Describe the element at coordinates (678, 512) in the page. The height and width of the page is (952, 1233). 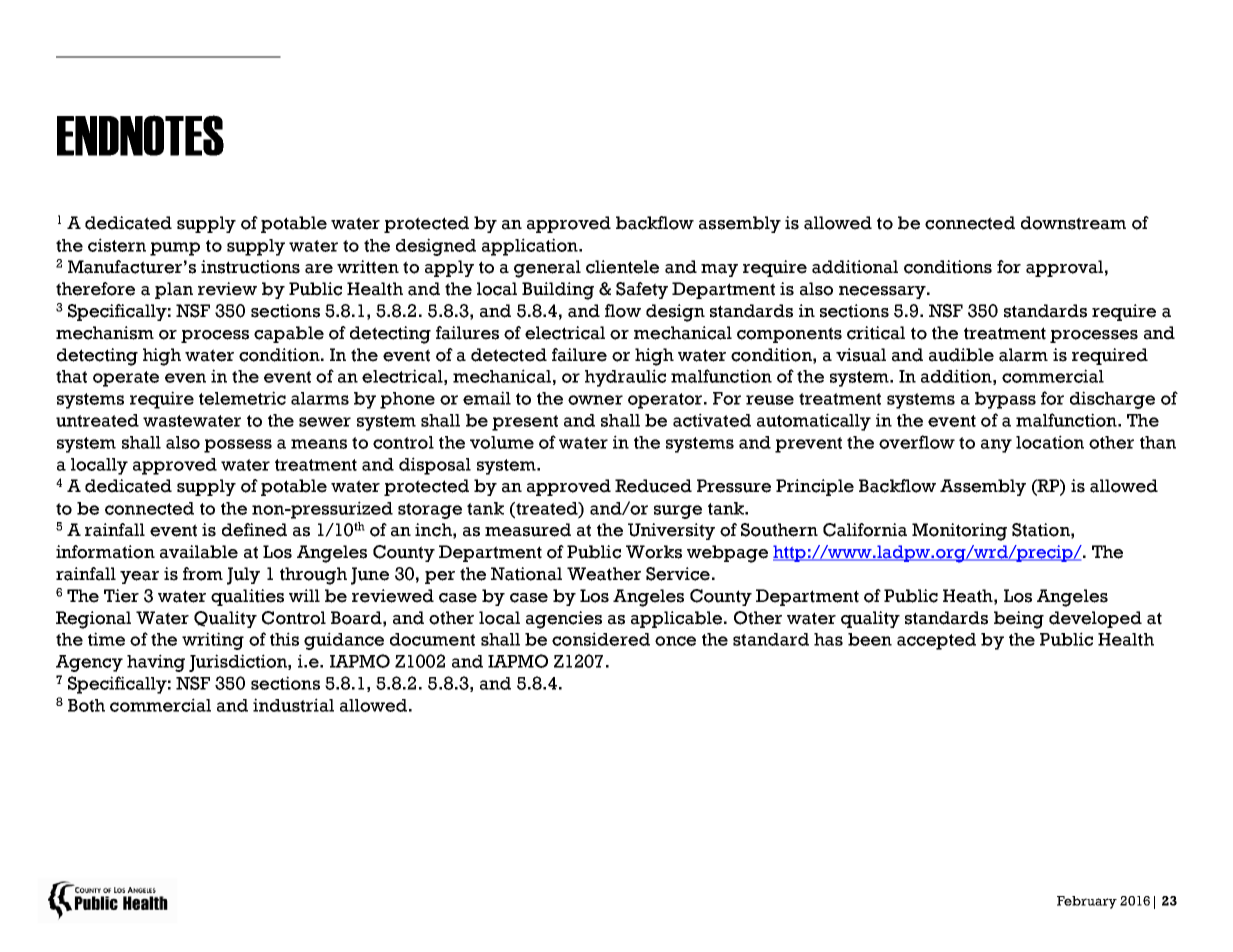
I see `surge` at that location.
